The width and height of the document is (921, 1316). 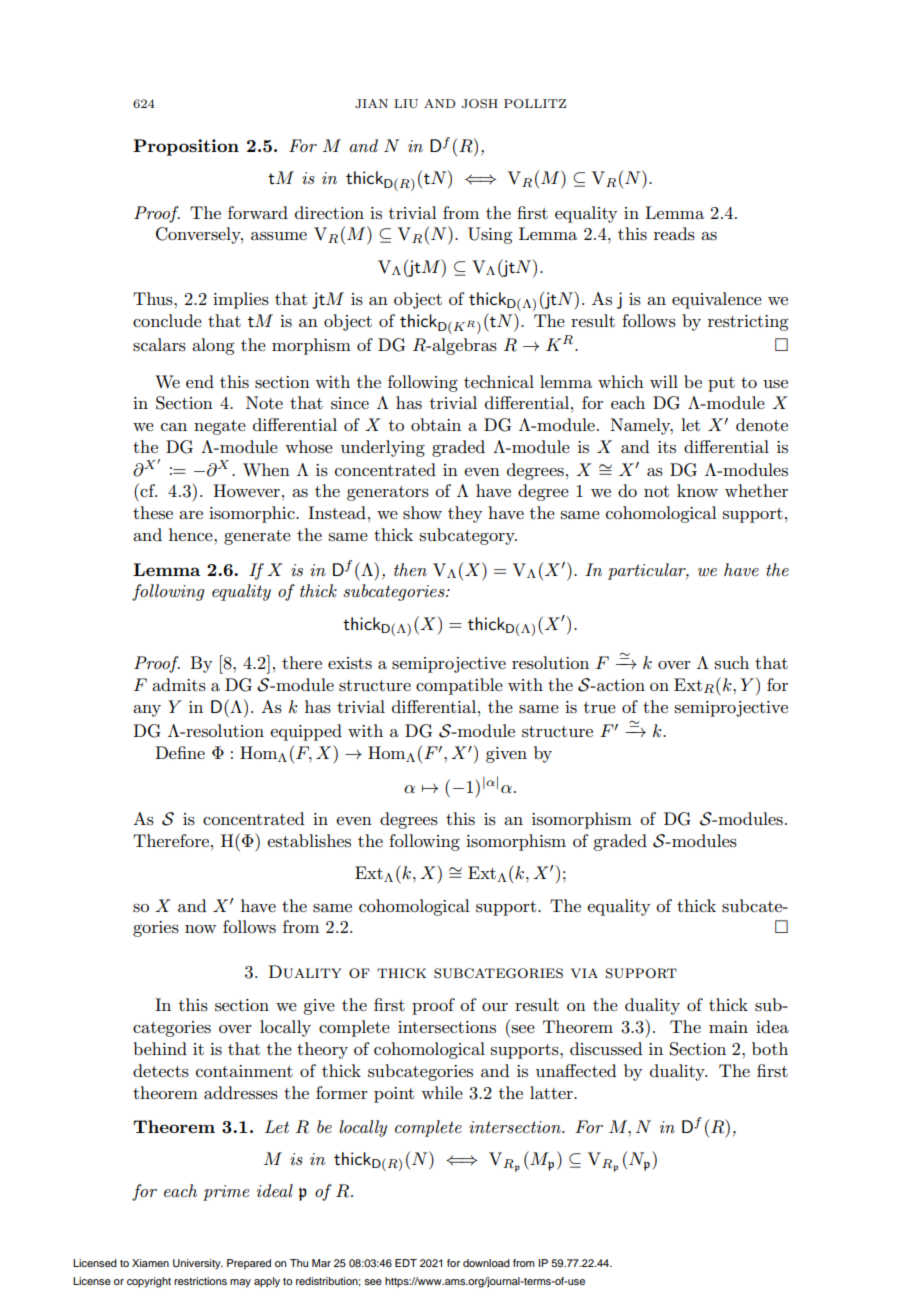 I want to click on JOSH, so click(x=479, y=104).
